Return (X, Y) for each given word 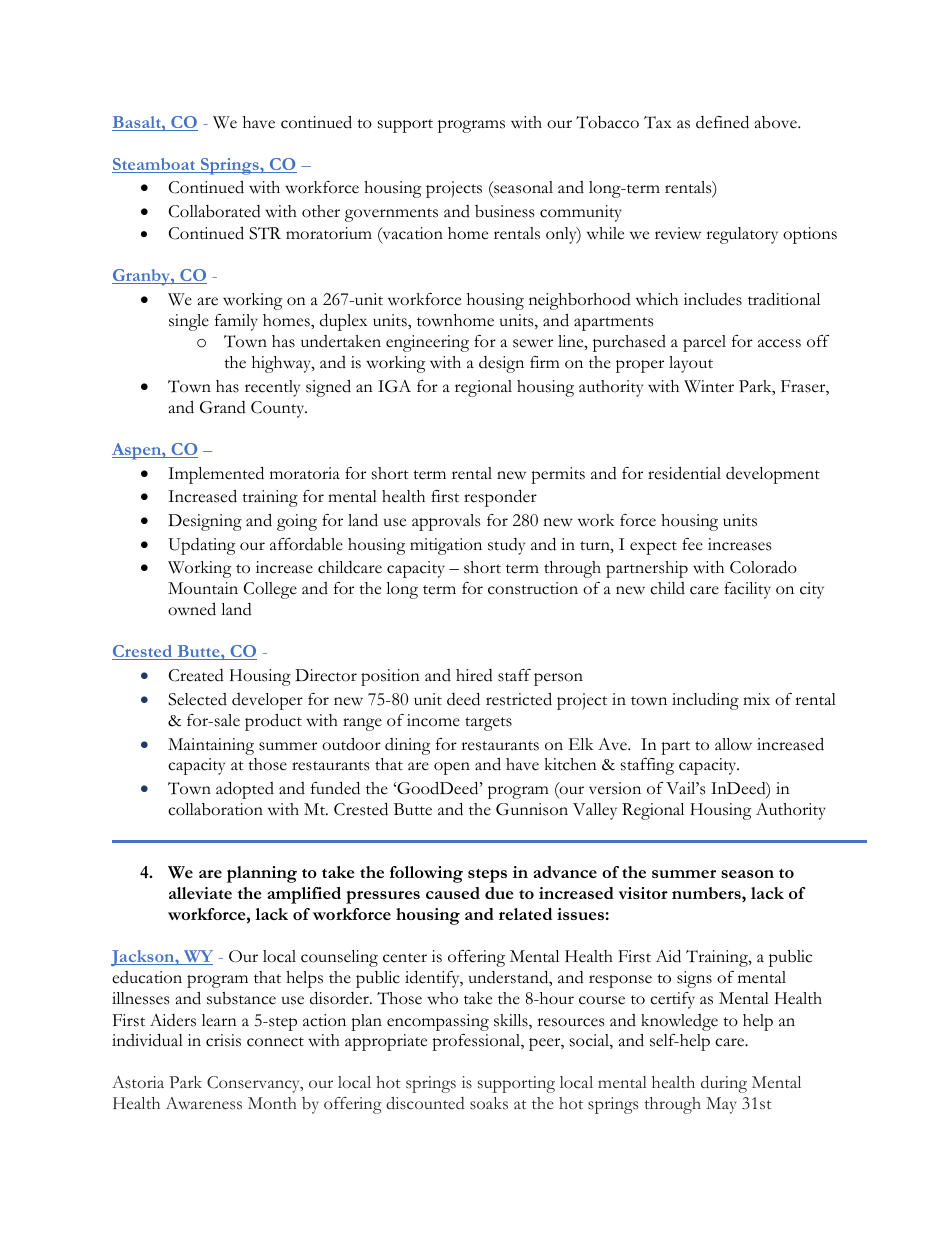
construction (533, 588)
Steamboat (155, 165)
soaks (489, 1103)
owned (192, 609)
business (504, 211)
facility (747, 590)
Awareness (204, 1103)
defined (722, 122)
